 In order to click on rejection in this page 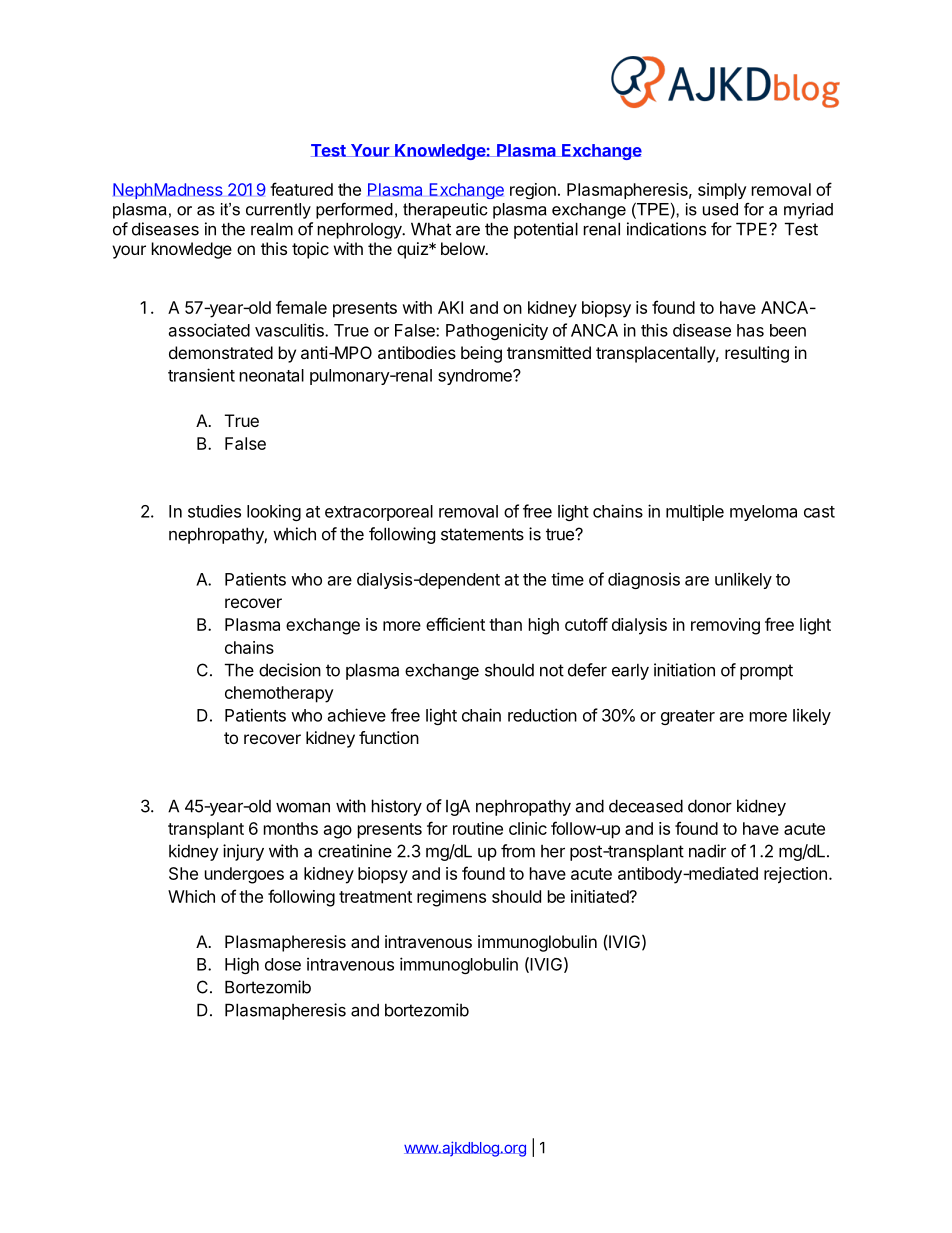, I will do `click(795, 875)`.
